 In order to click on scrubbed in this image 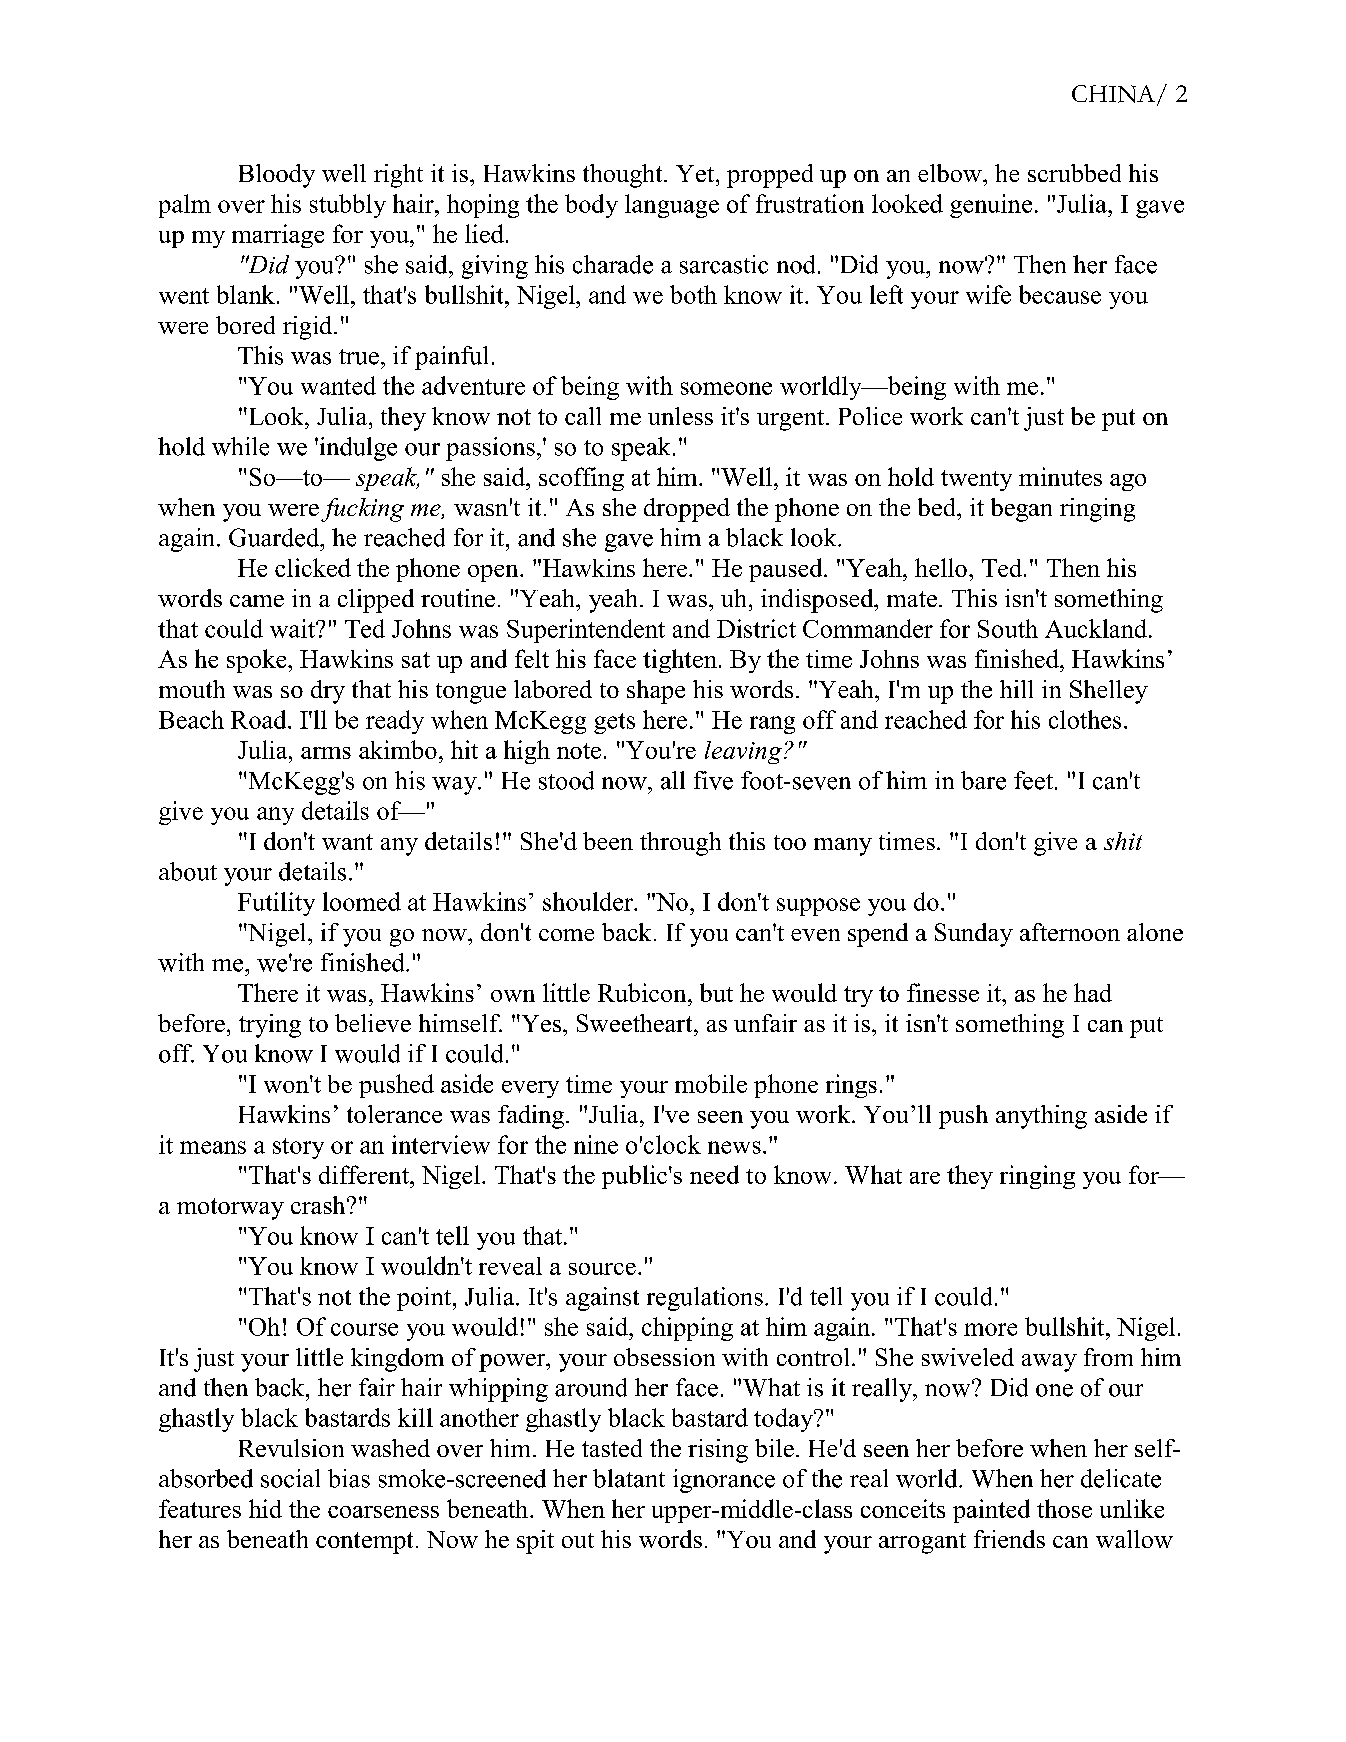, I will do `click(1074, 173)`.
